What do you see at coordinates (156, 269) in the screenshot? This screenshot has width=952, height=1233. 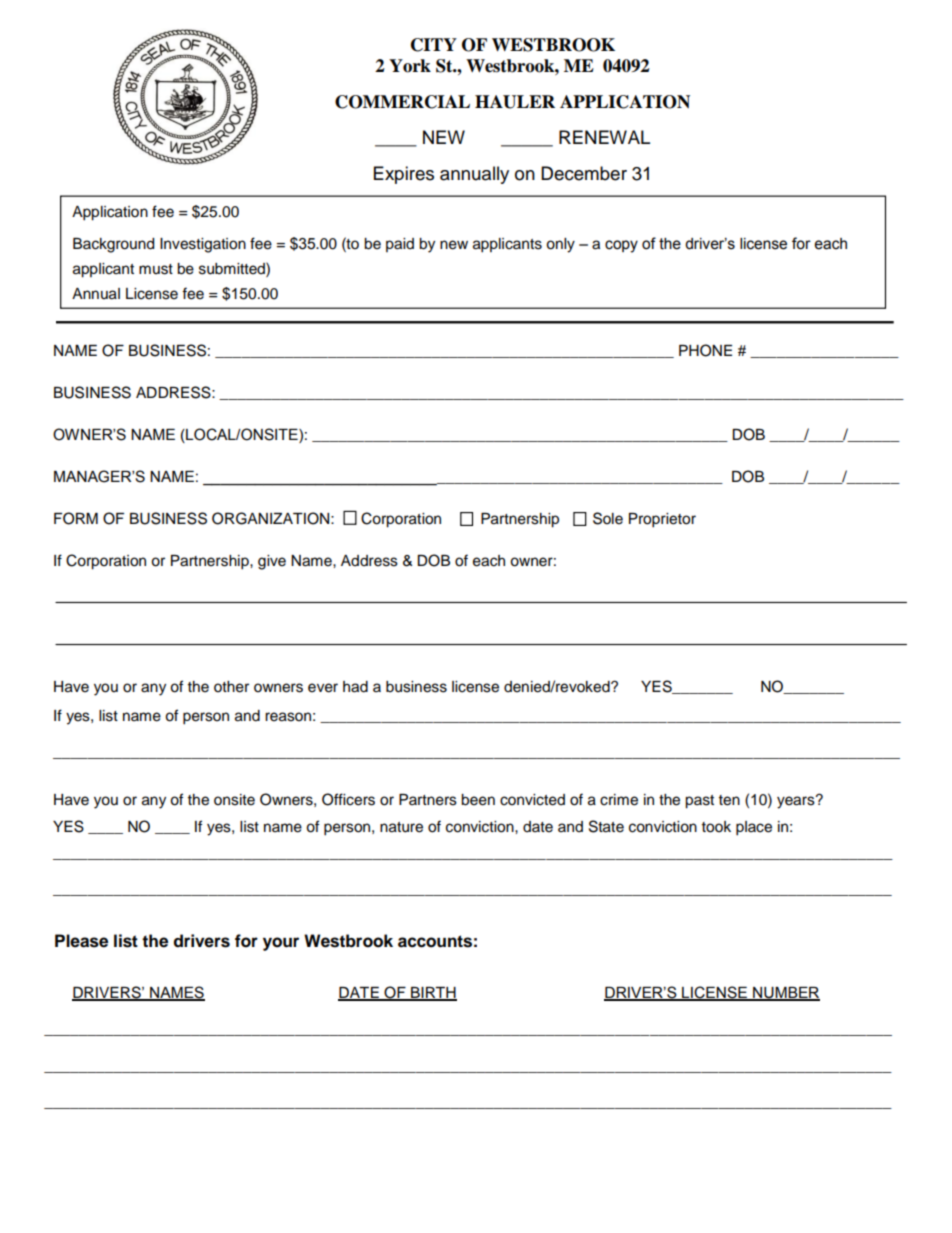 I see `must` at bounding box center [156, 269].
